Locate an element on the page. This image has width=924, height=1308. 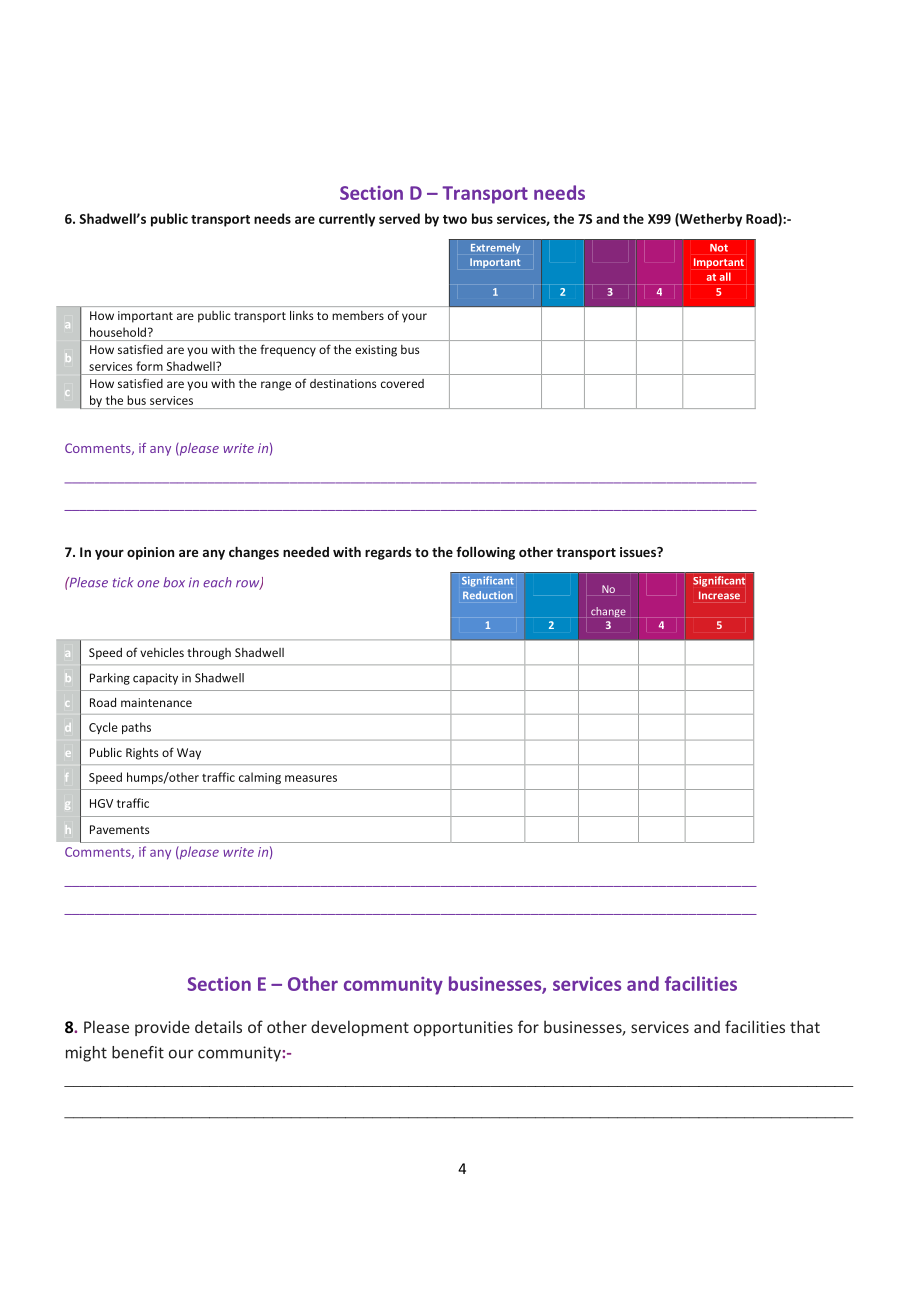
household is located at coordinates (118, 332).
